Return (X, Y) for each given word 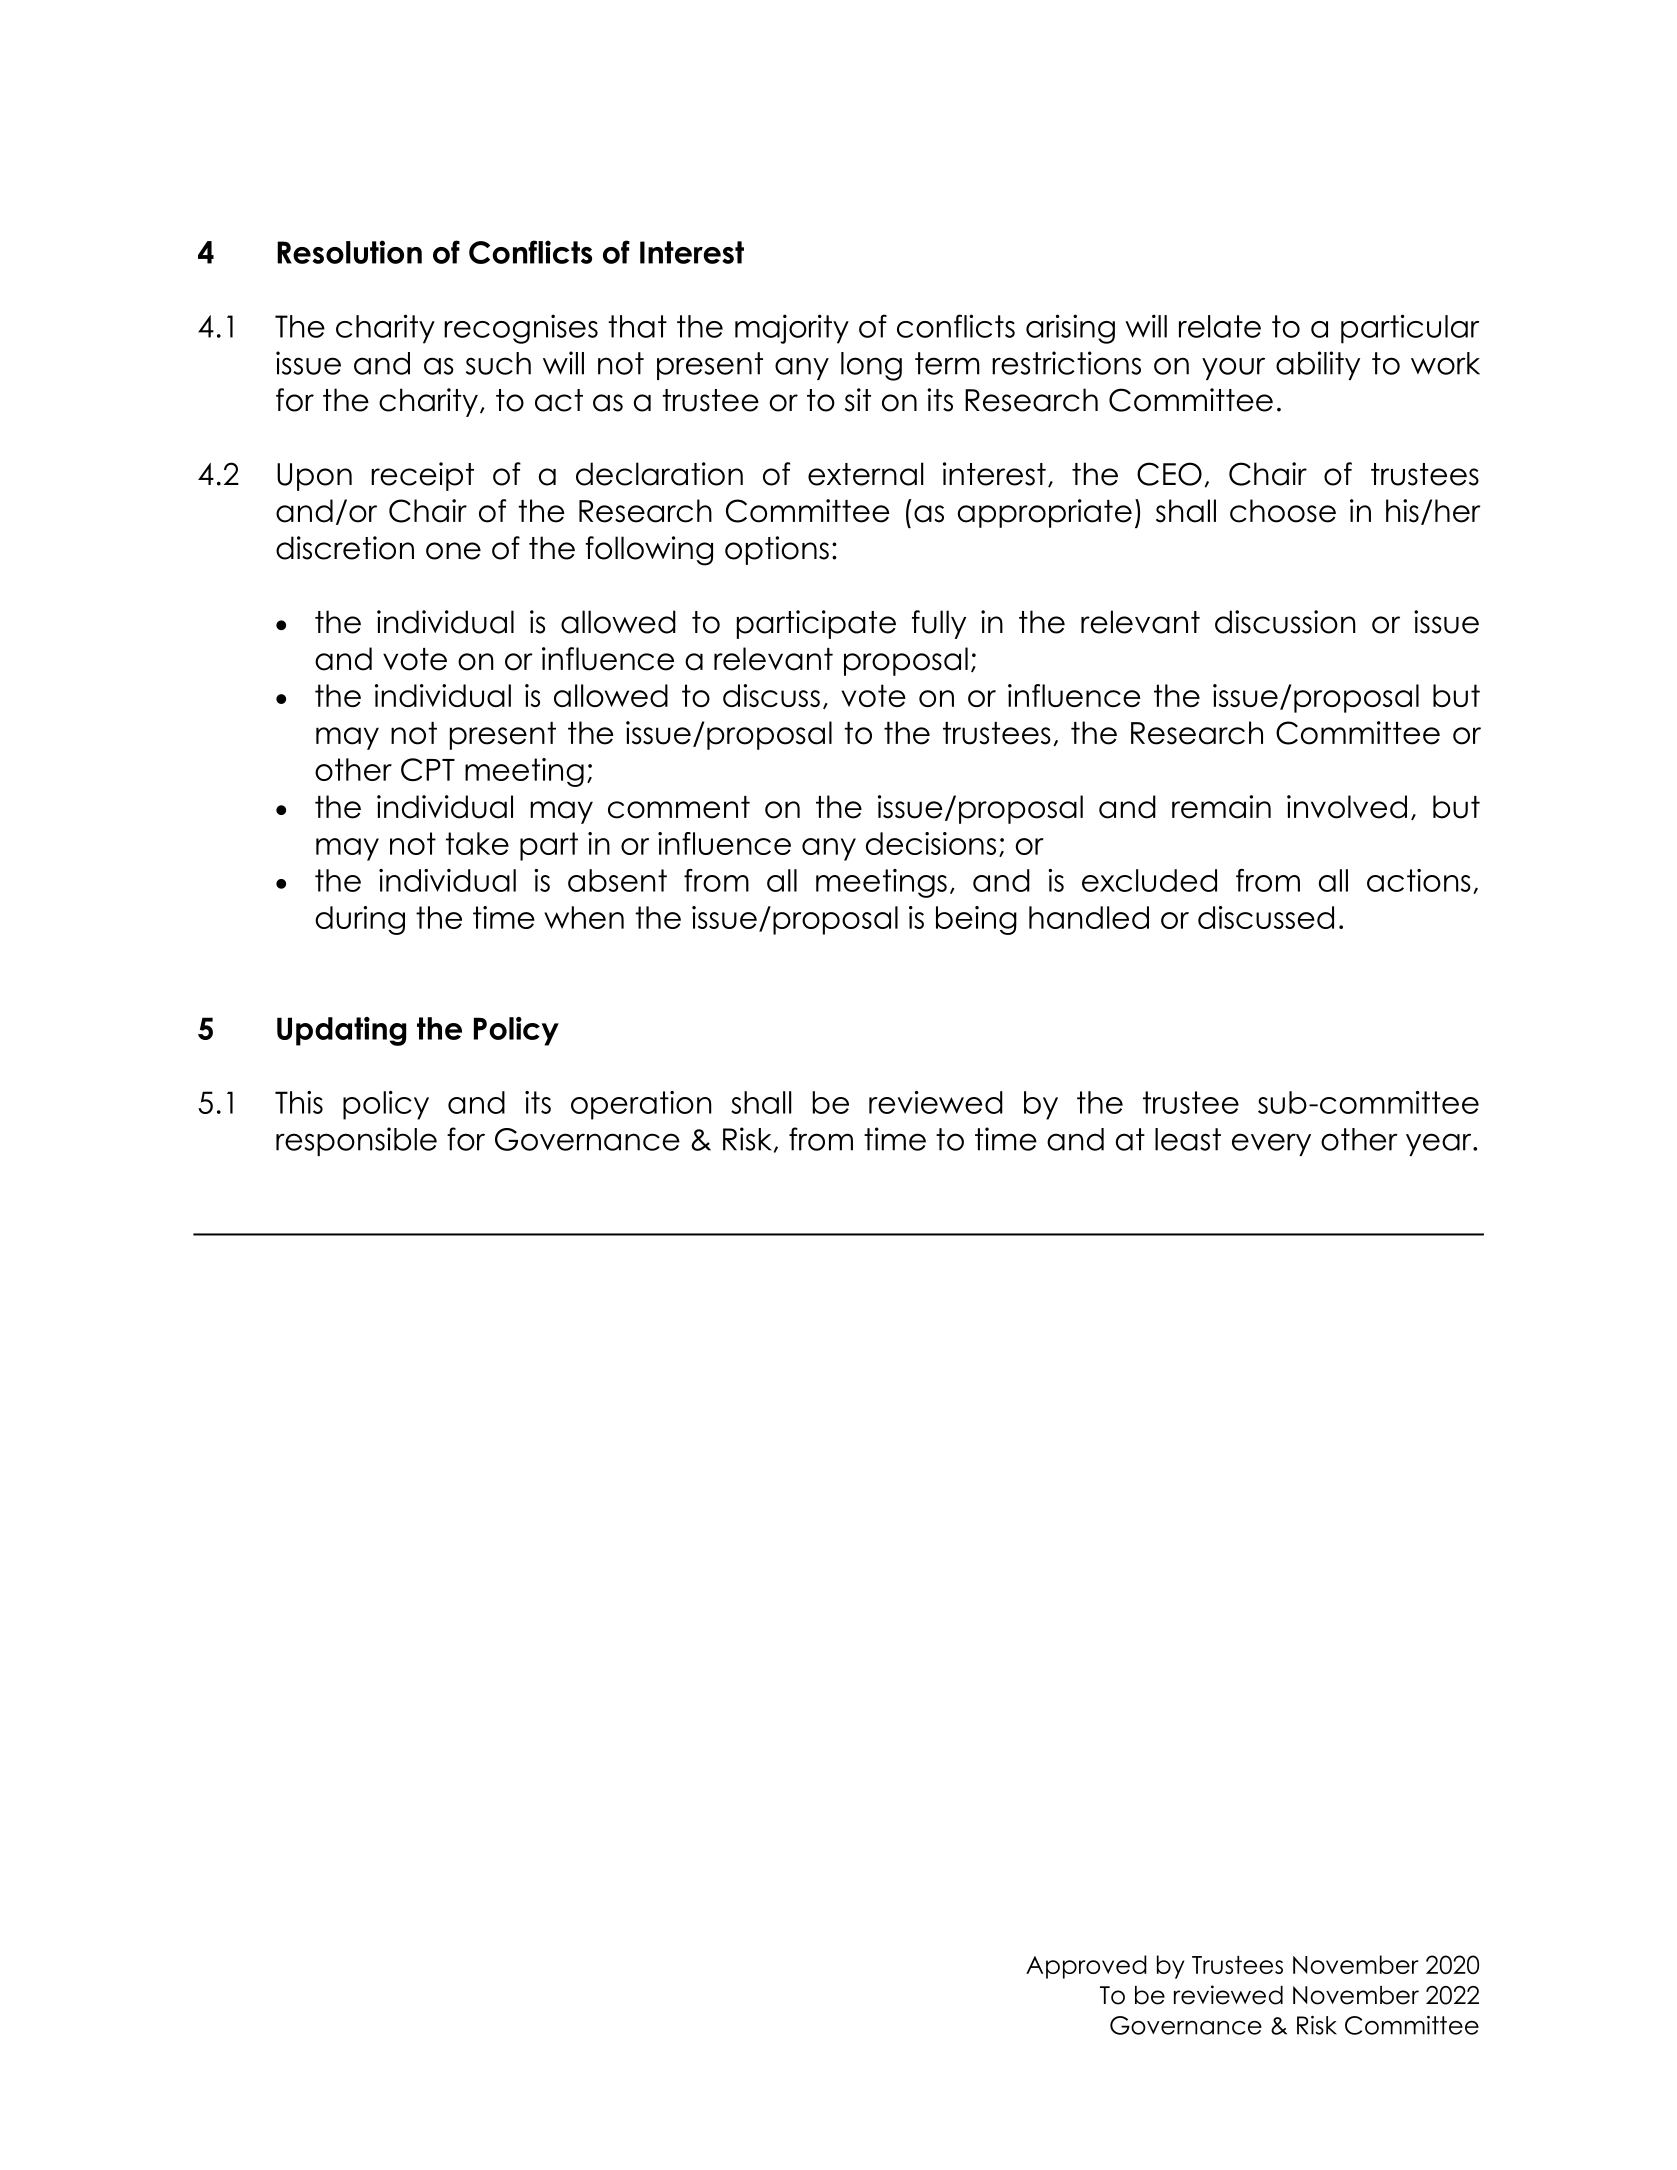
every (1271, 1144)
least (1188, 1139)
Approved (1086, 1967)
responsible (356, 1141)
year (1440, 1144)
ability (1318, 365)
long (871, 366)
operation (641, 1105)
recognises (521, 329)
